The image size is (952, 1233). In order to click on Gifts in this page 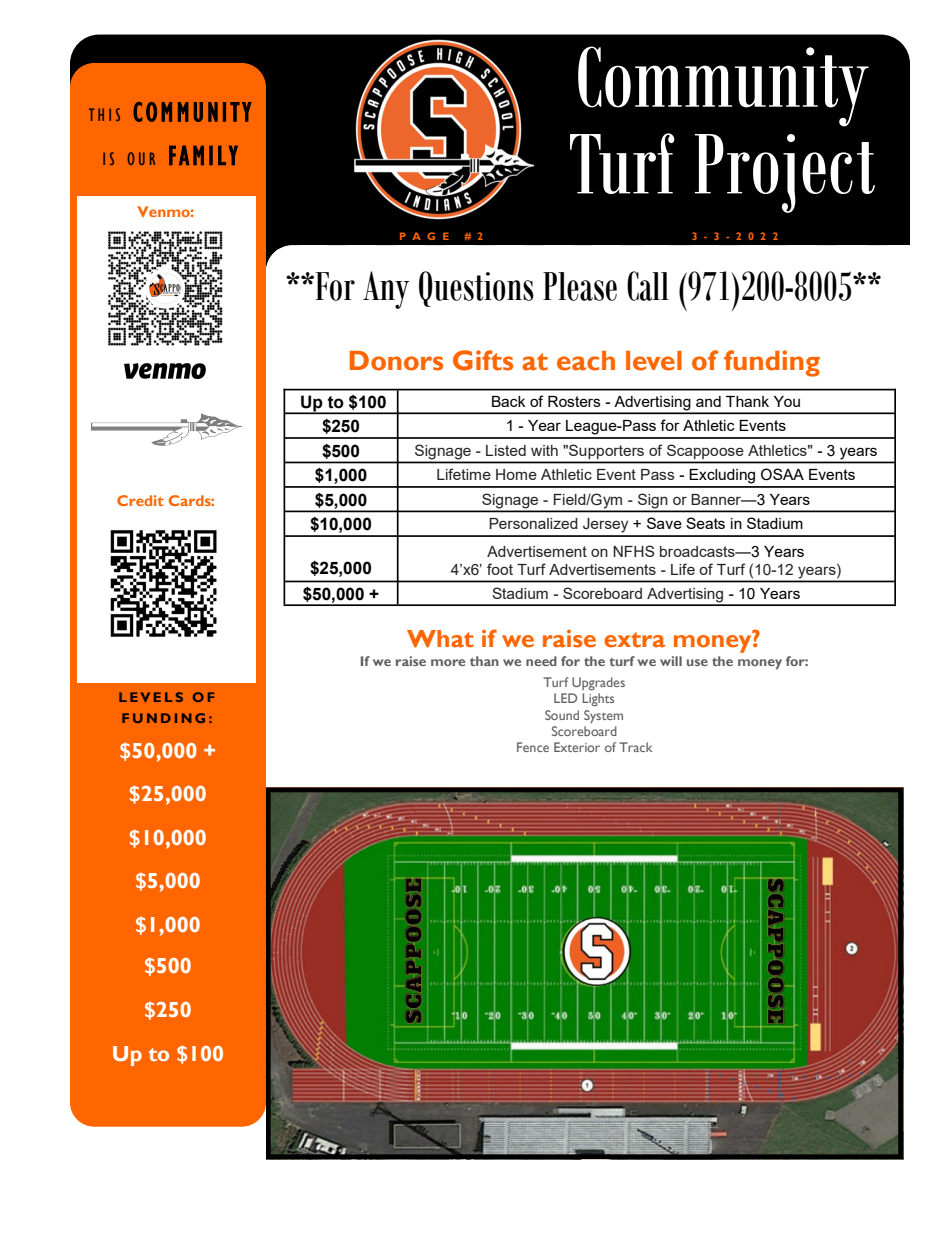, I will do `click(483, 360)`.
